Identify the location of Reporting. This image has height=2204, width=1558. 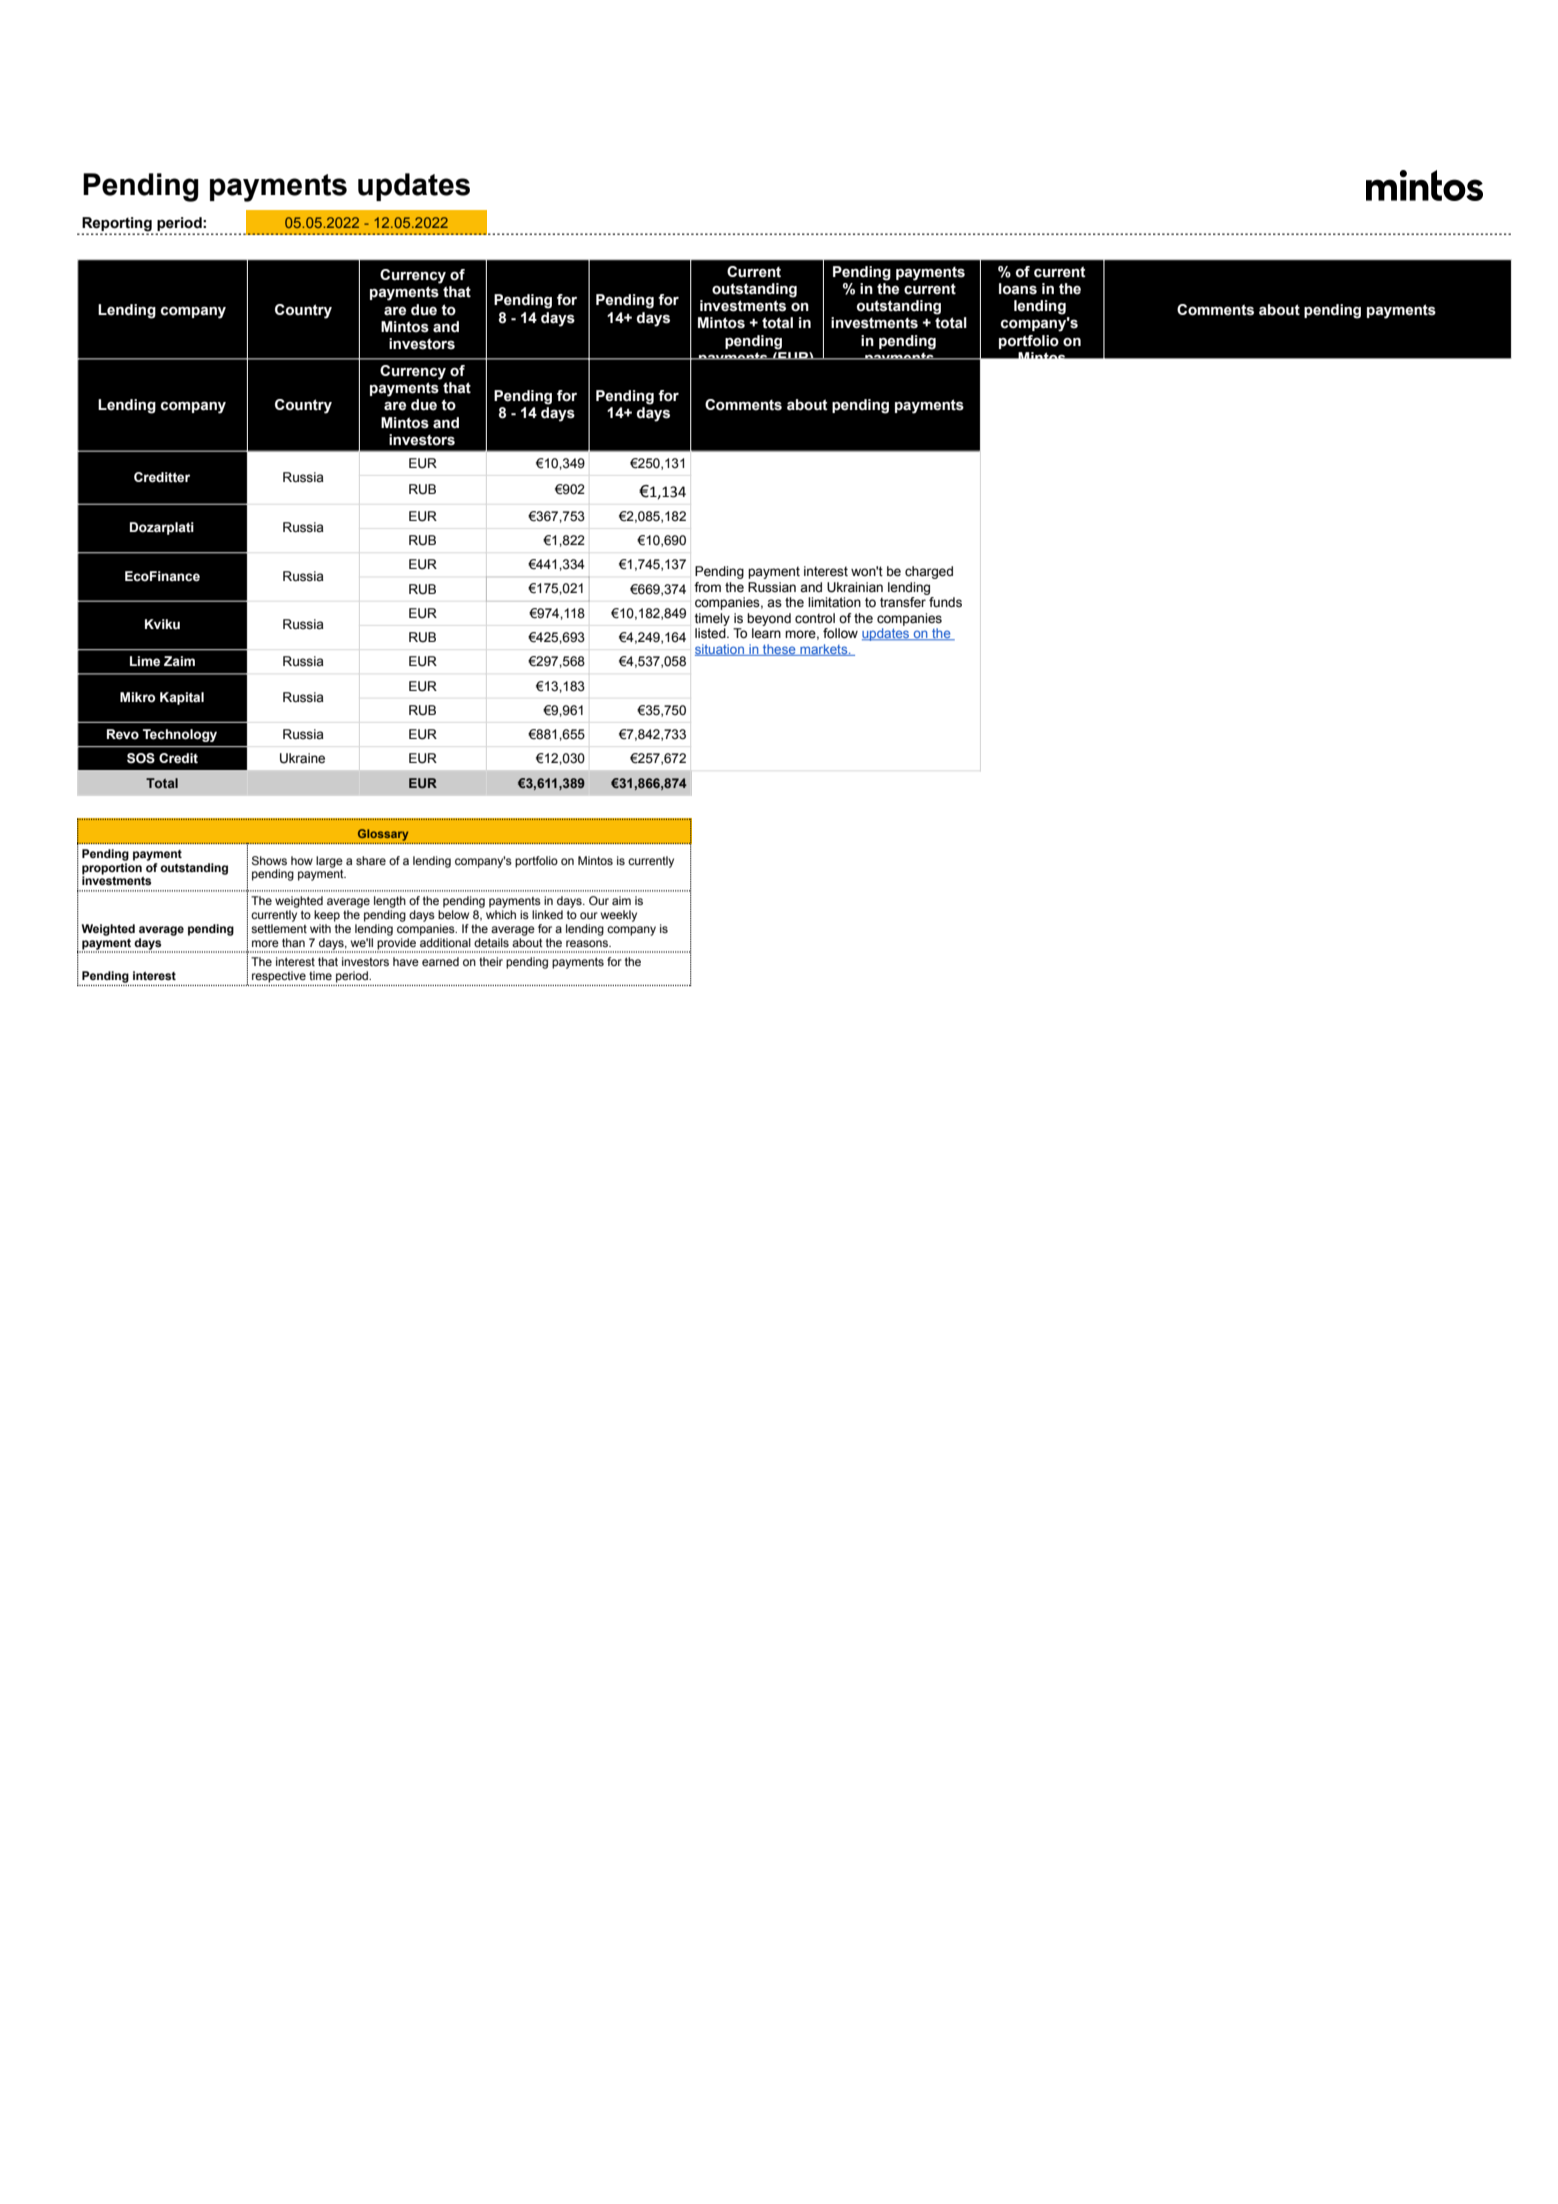
(117, 225).
